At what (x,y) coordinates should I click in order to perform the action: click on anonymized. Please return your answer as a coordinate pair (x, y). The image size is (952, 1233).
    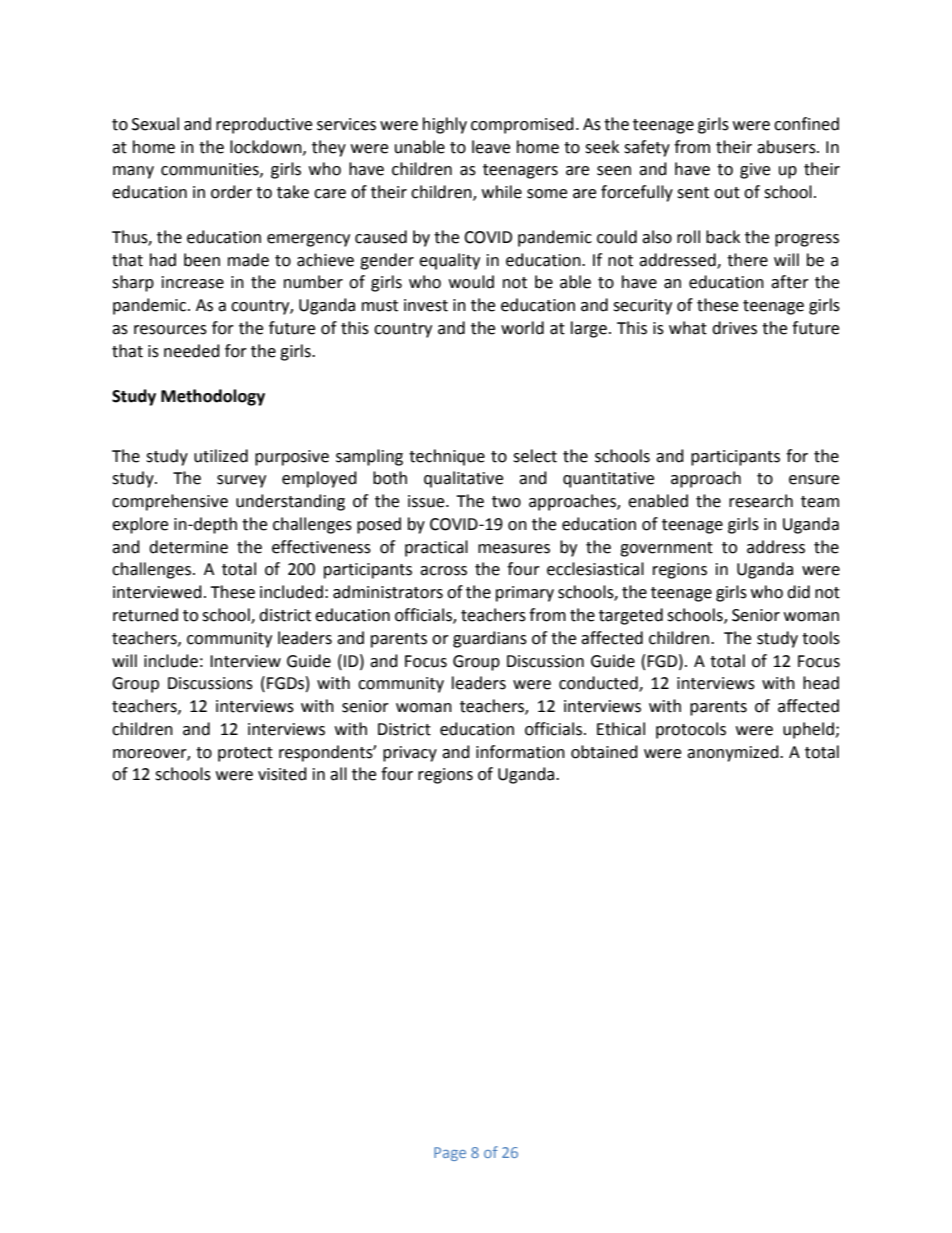
    Looking at the image, I should click on (734, 753).
